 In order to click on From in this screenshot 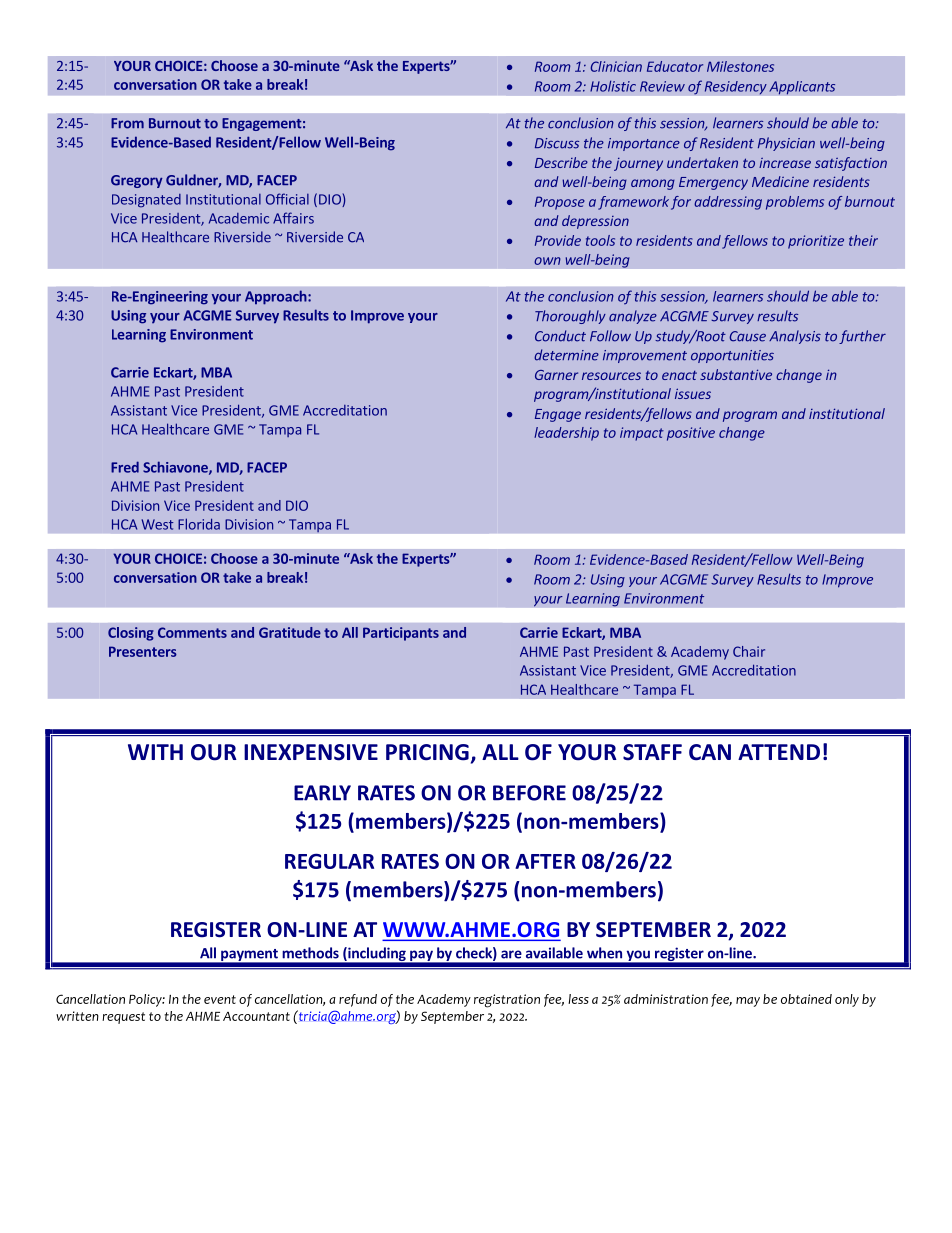, I will do `click(127, 123)`.
